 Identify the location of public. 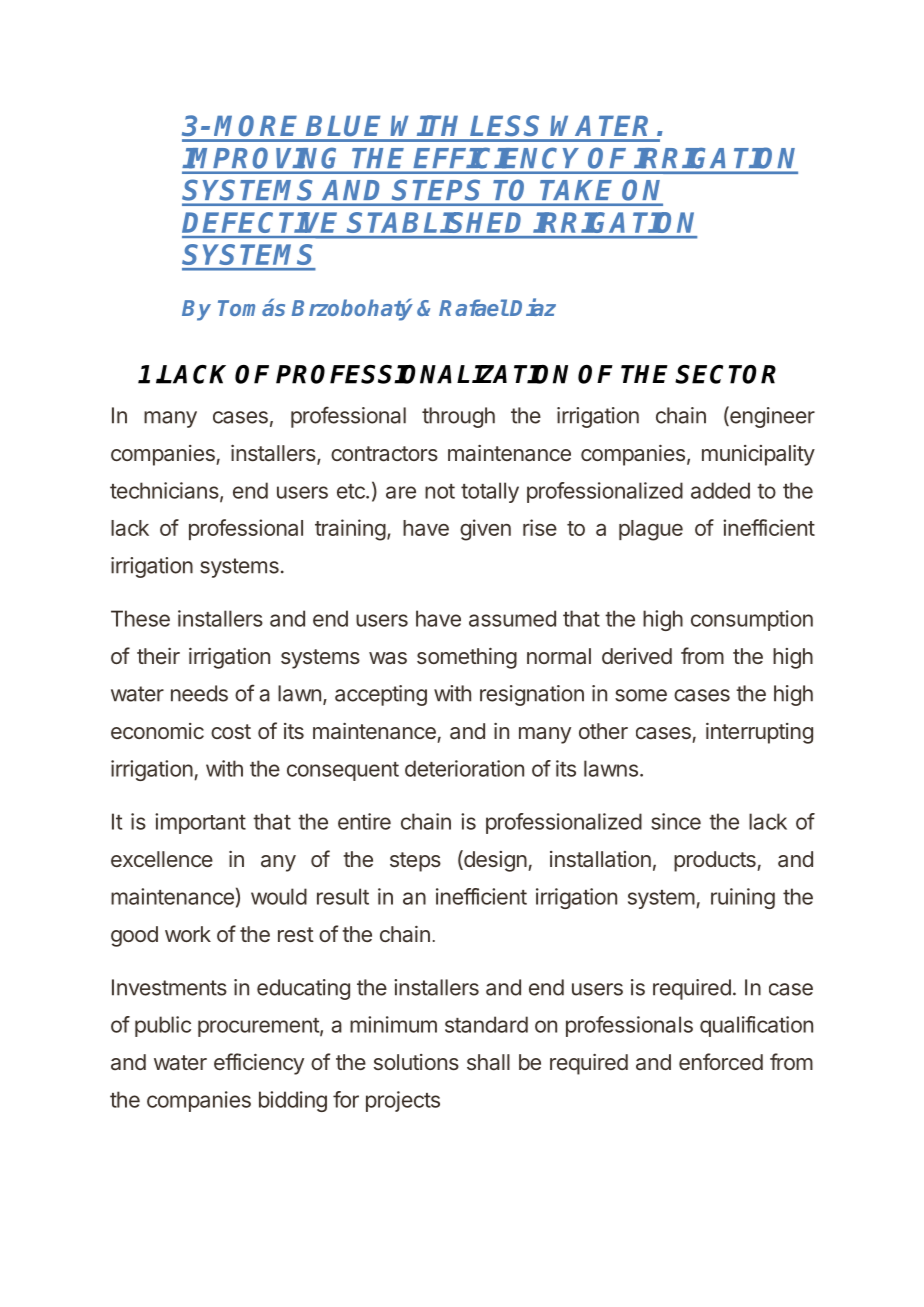
(163, 1026).
